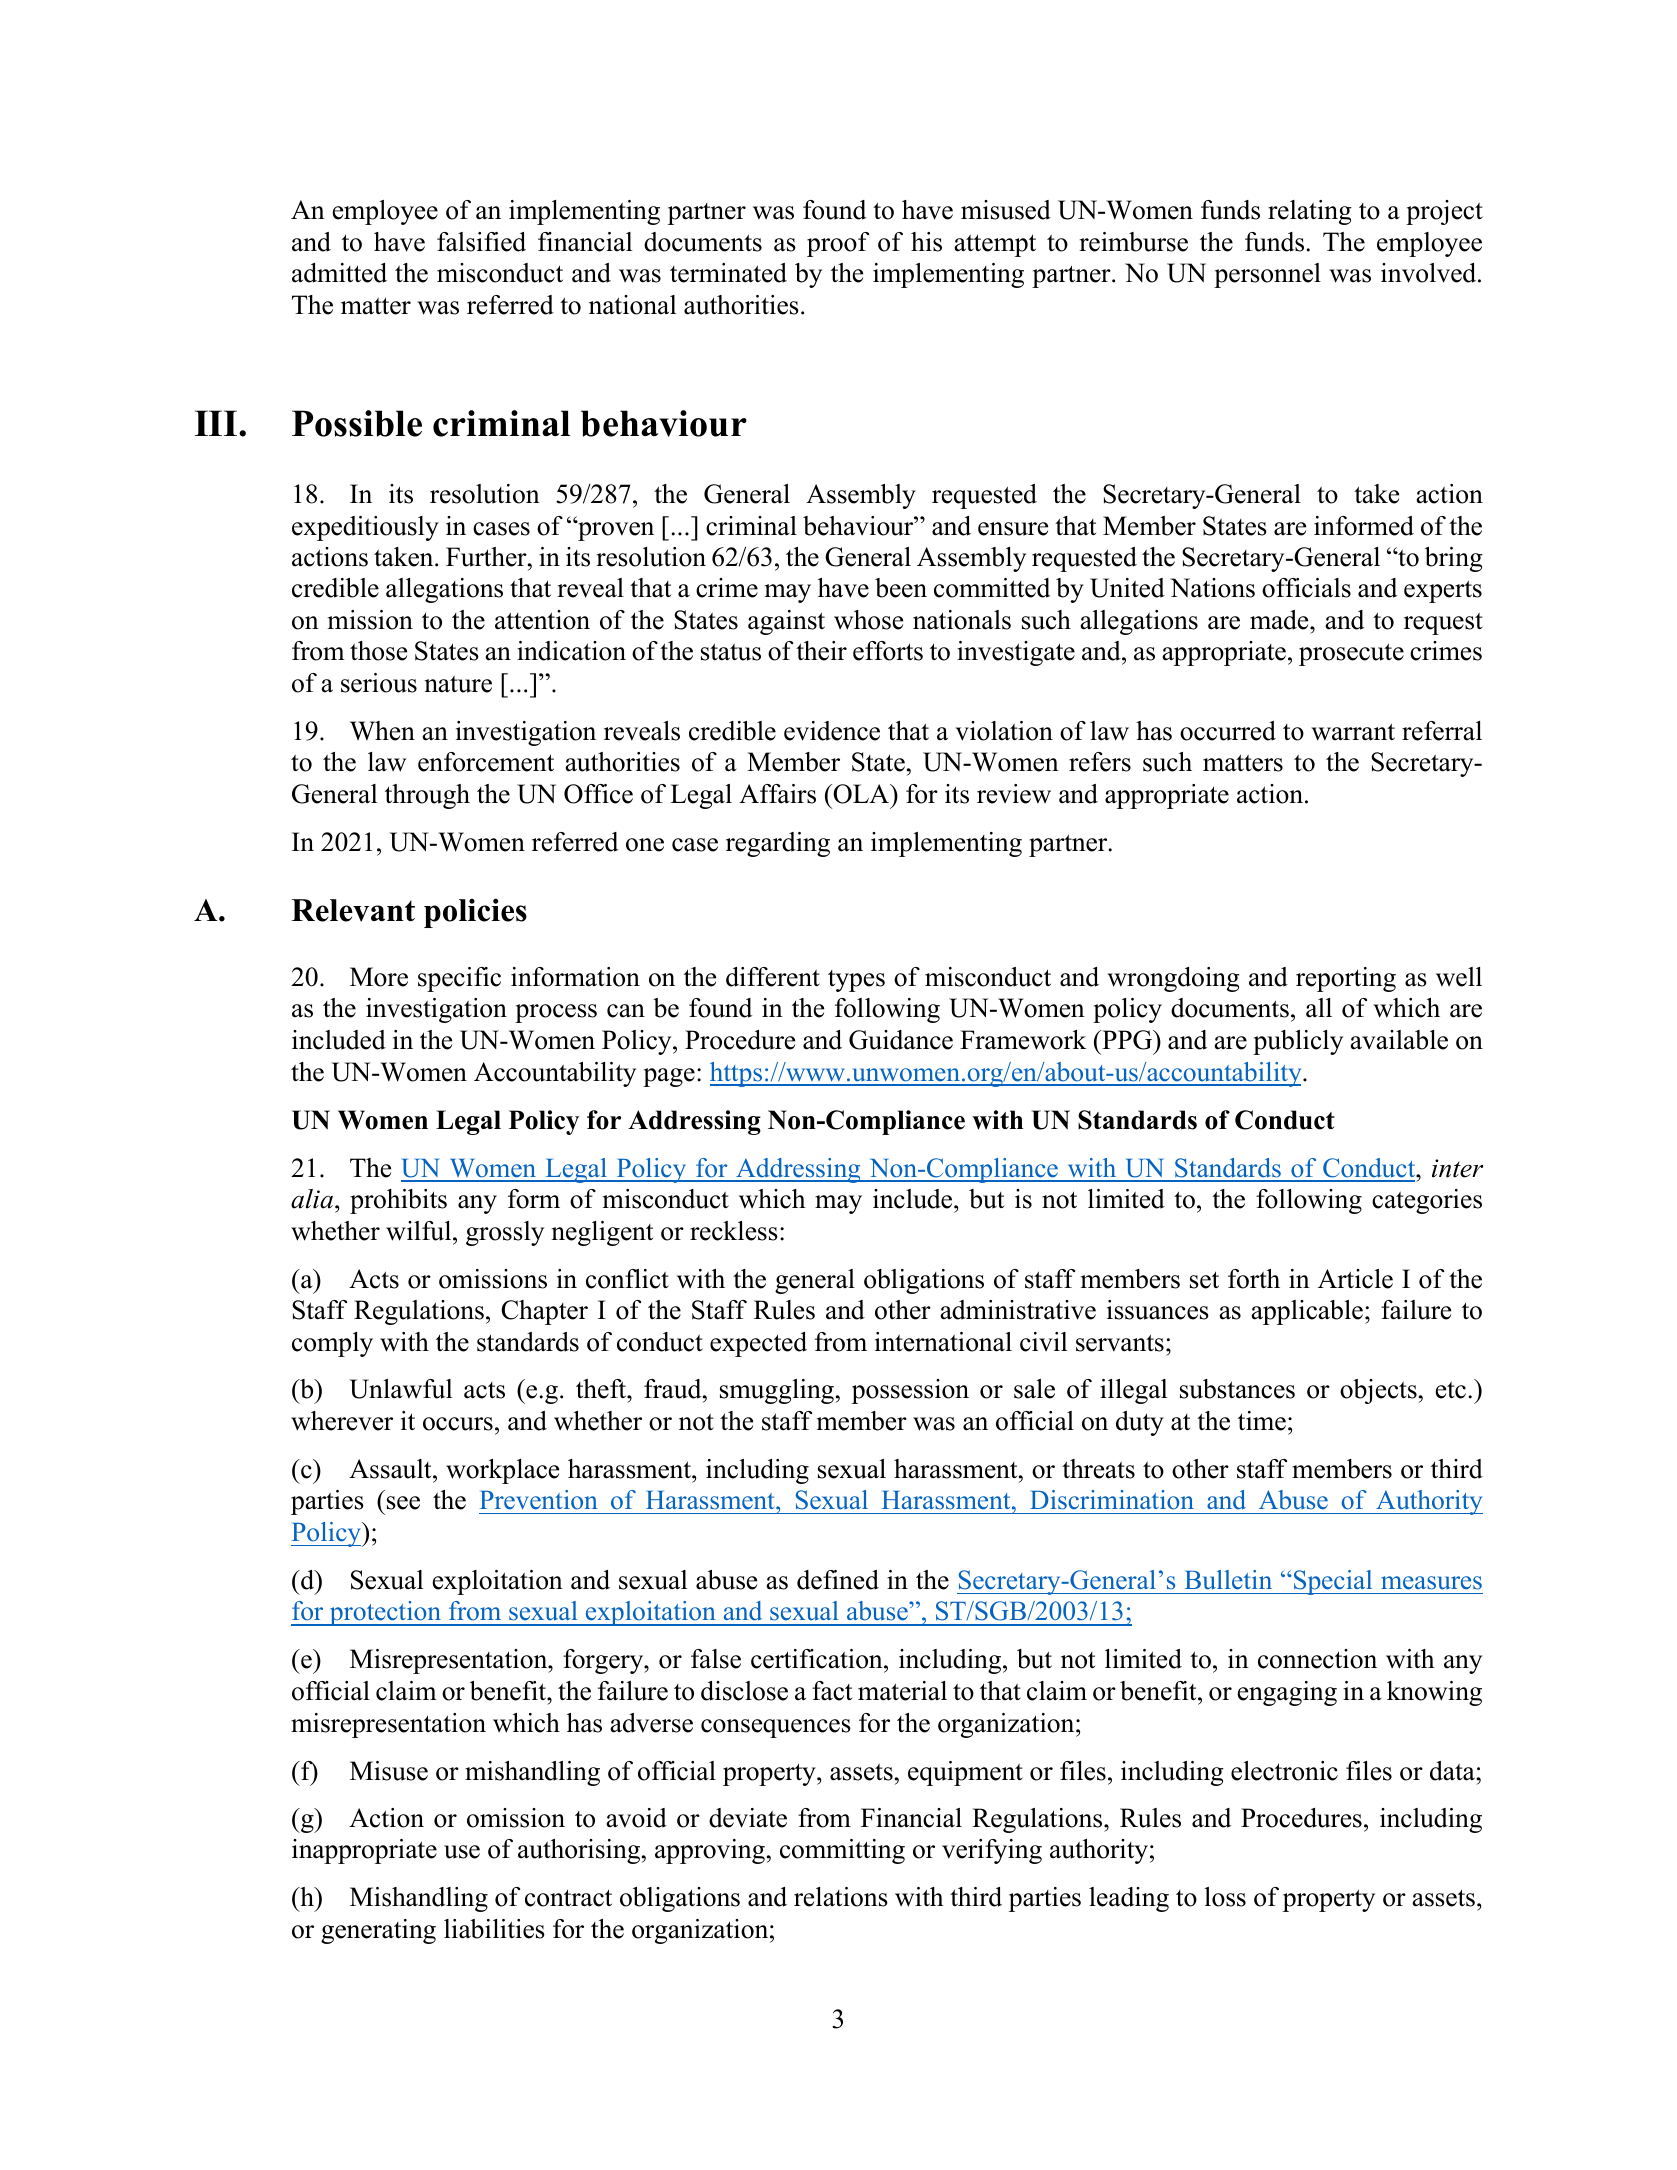  What do you see at coordinates (1351, 654) in the screenshot?
I see `prosecute` at bounding box center [1351, 654].
